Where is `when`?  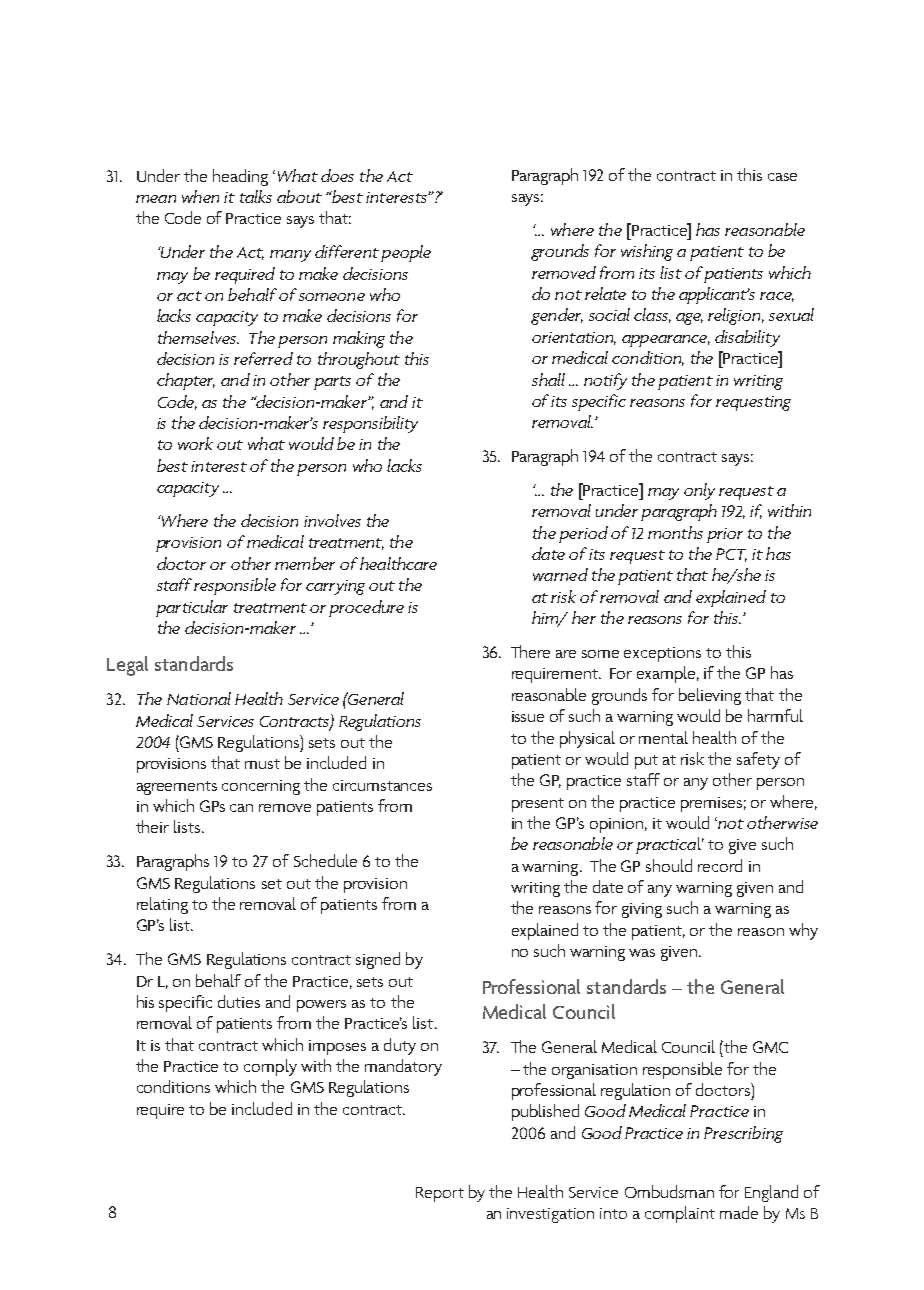 when is located at coordinates (200, 196).
